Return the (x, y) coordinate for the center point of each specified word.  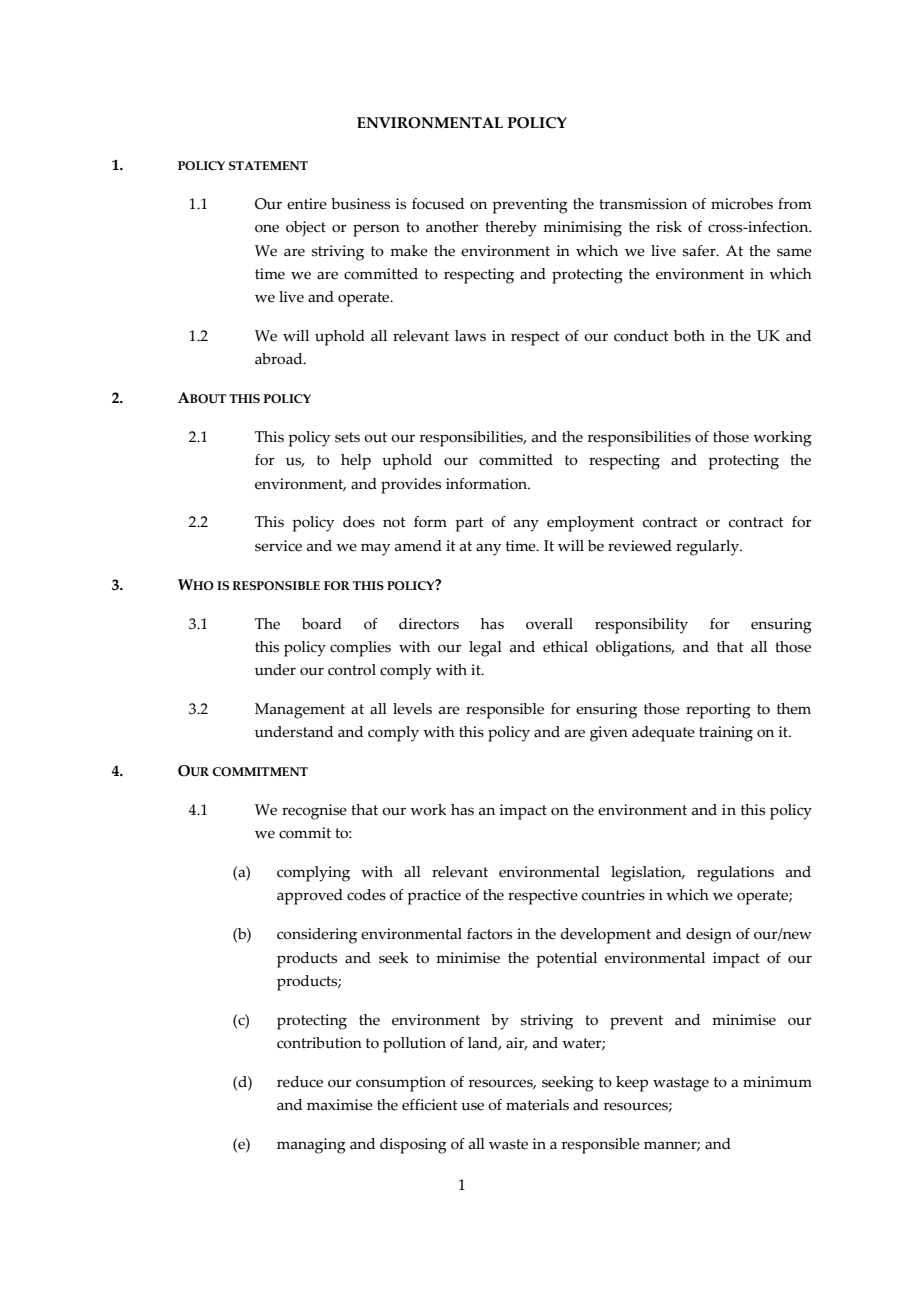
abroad (280, 359)
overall (549, 624)
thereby (511, 229)
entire (307, 204)
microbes (742, 204)
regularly (708, 548)
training (726, 734)
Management (300, 711)
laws (470, 336)
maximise (340, 1105)
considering (317, 936)
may (375, 549)
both (689, 336)
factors (489, 934)
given (609, 734)
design (709, 936)
